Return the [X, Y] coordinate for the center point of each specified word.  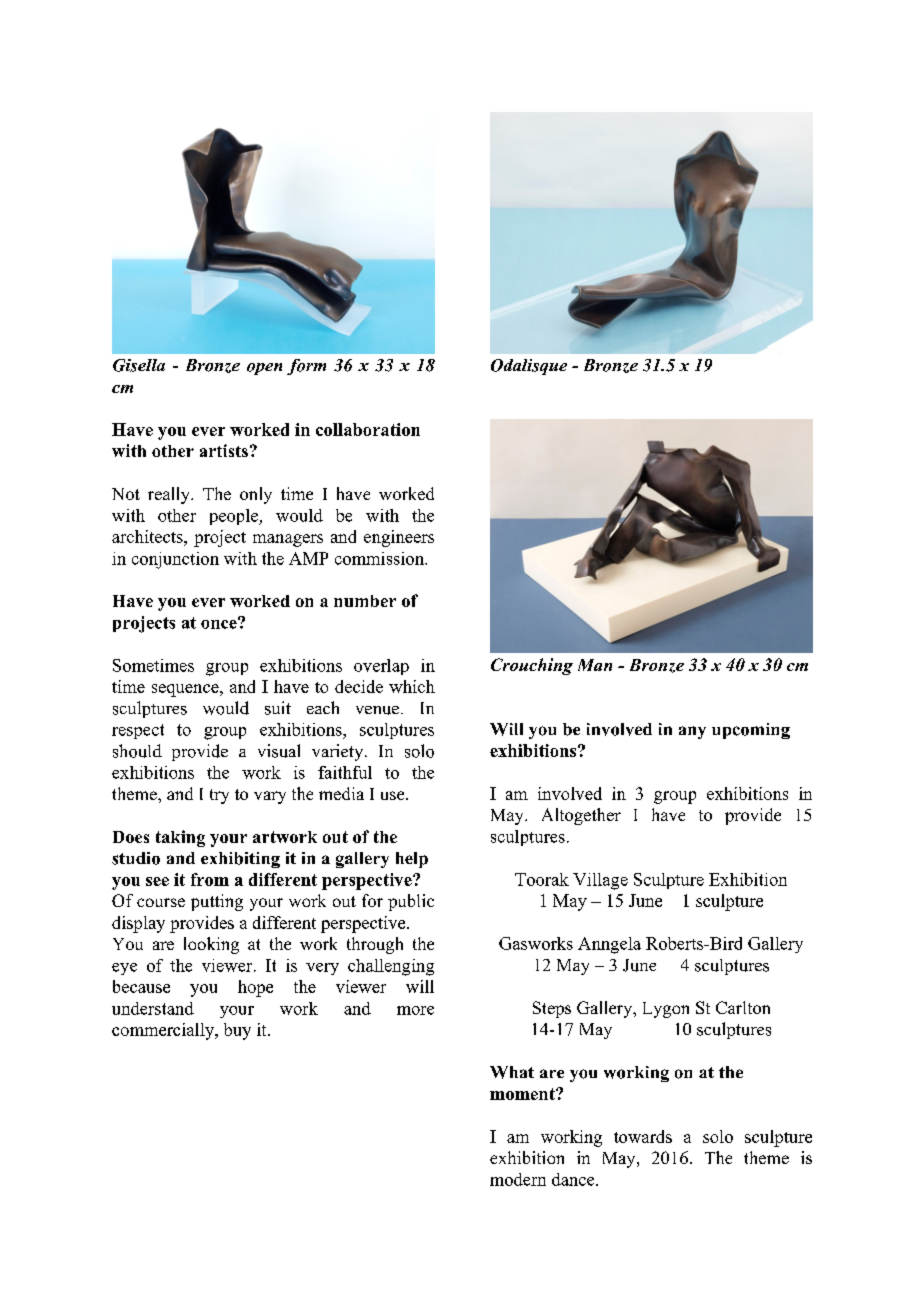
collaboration [368, 429]
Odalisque [529, 367]
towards [643, 1136]
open [264, 369]
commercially [164, 1031]
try [219, 796]
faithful [345, 772]
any [692, 732]
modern [518, 1179]
